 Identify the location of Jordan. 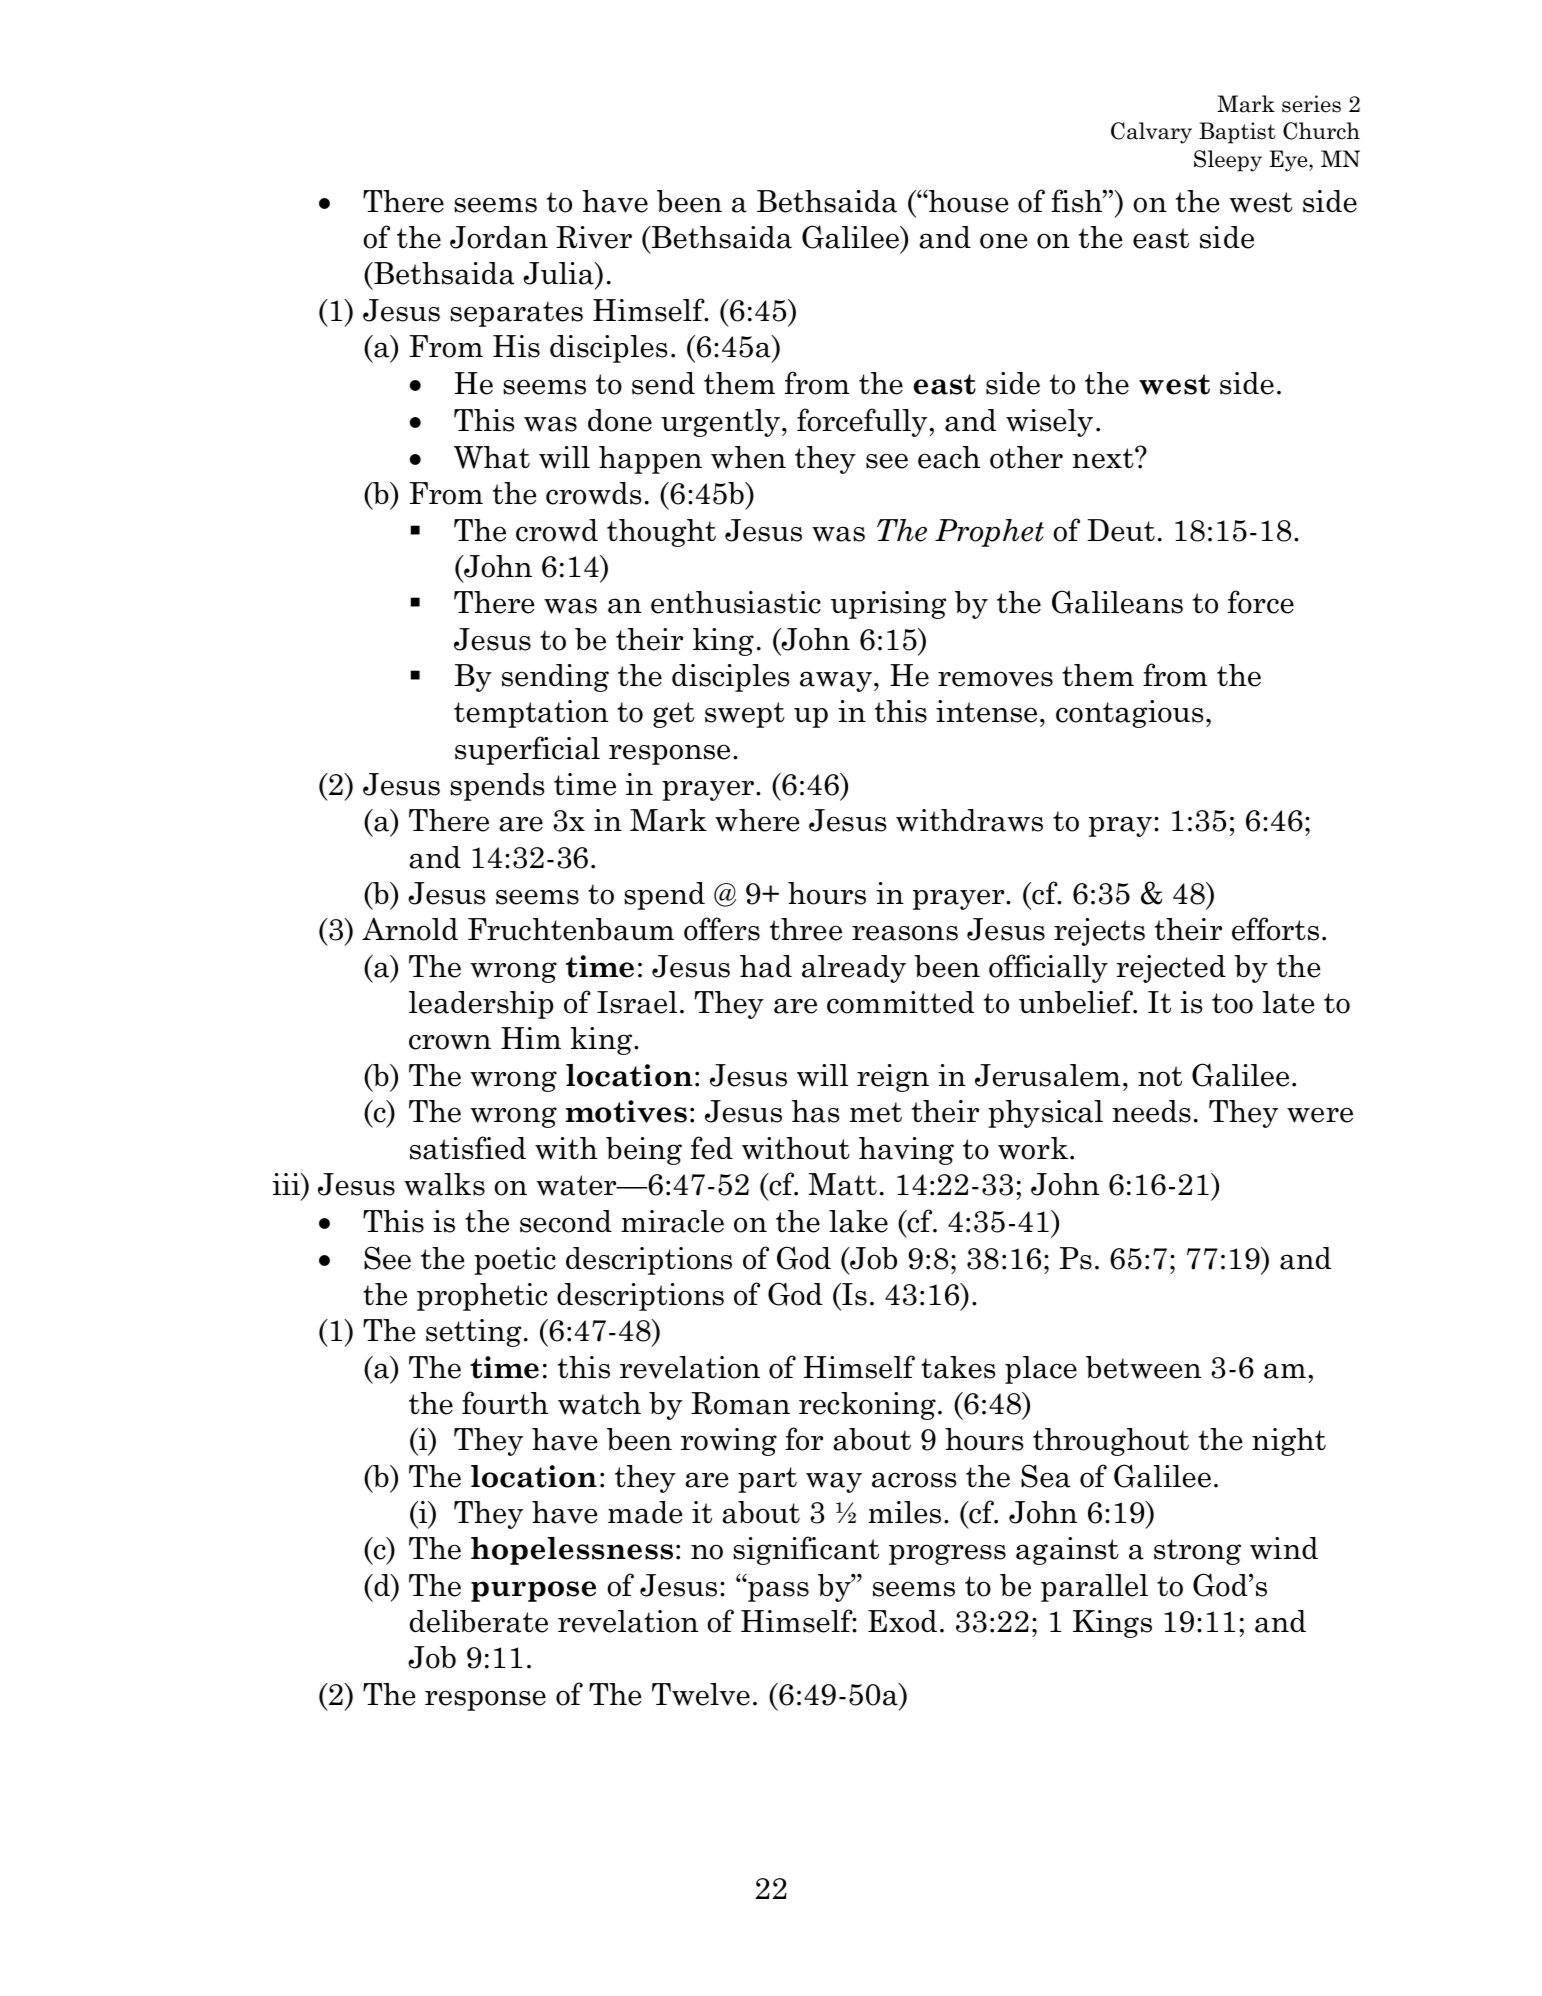
(499, 237).
